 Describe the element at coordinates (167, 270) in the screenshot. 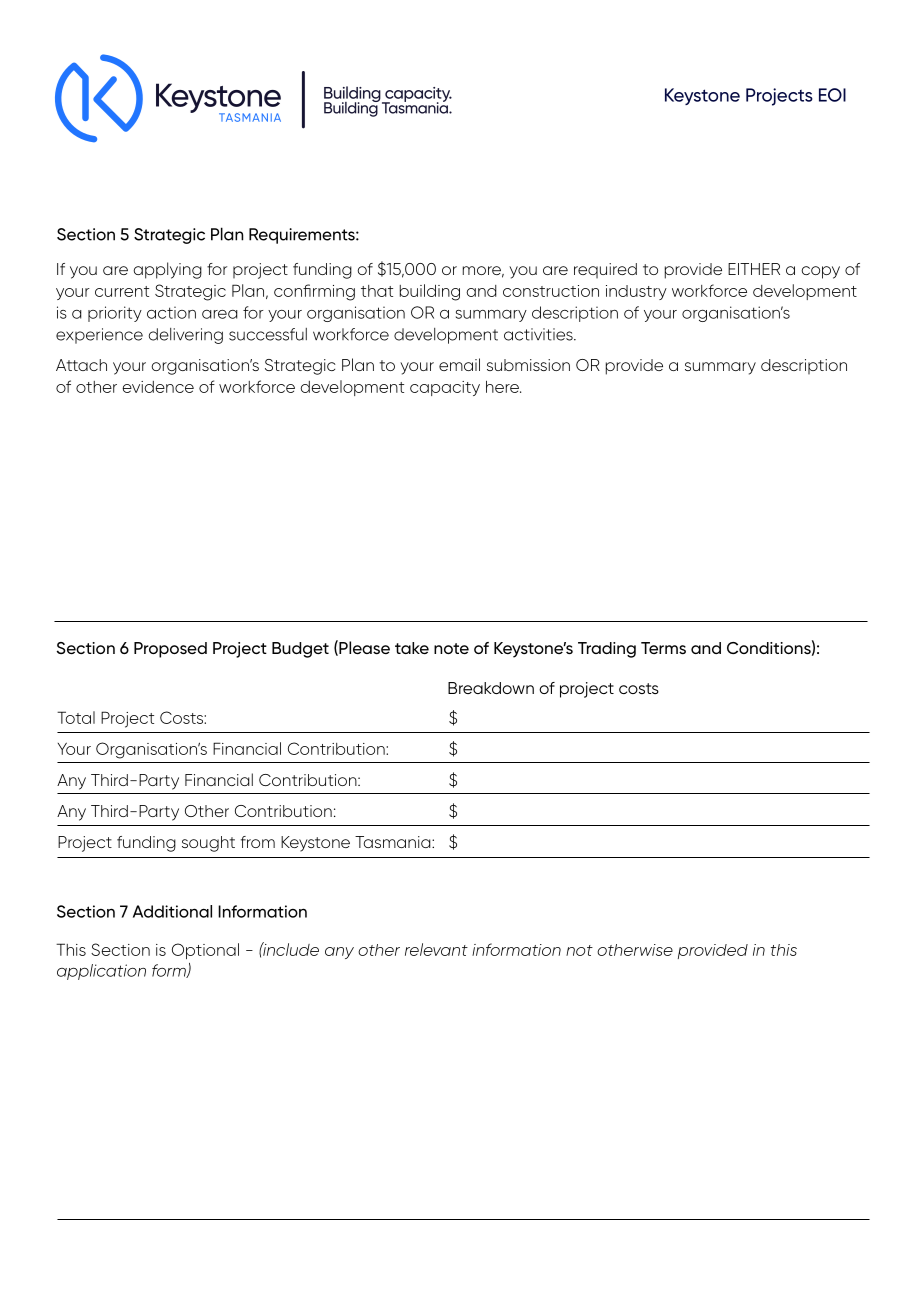

I see `applying` at that location.
